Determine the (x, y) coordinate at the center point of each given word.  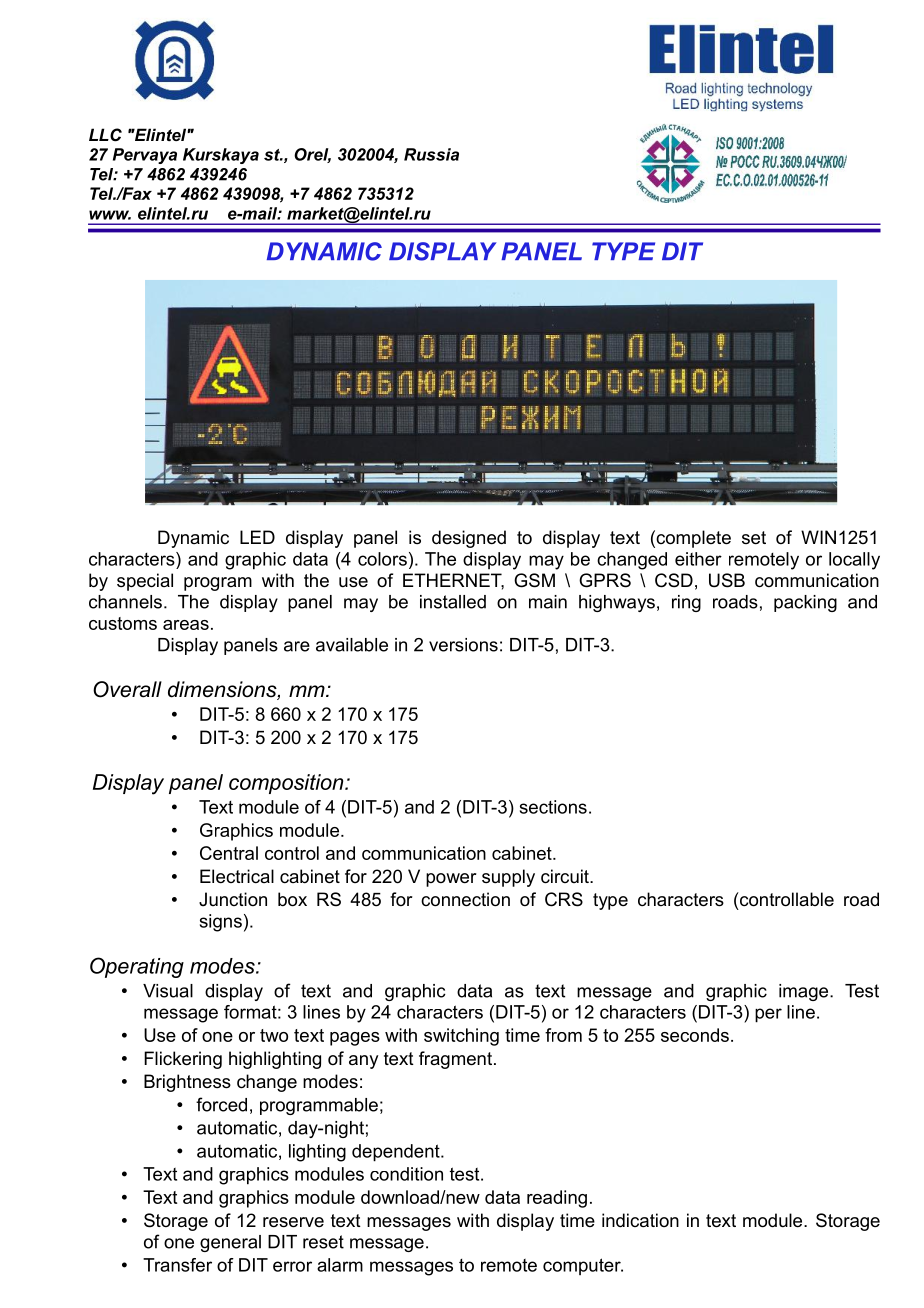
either (698, 559)
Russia (431, 154)
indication (640, 1220)
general (230, 1243)
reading (557, 1199)
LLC (105, 135)
